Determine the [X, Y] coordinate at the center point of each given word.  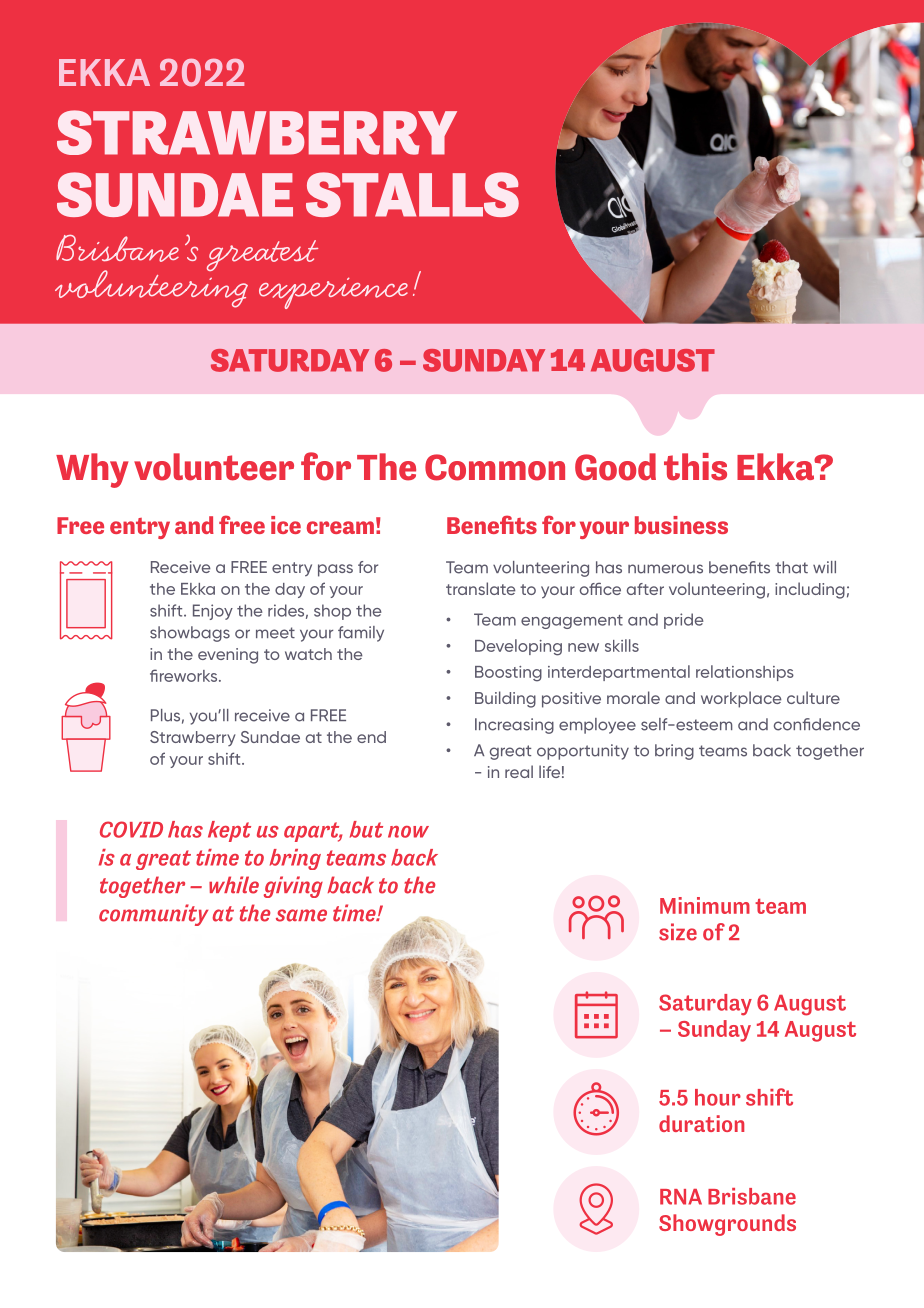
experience [333, 293]
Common [495, 467]
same [301, 915]
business [681, 525]
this [695, 467]
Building [505, 699]
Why [92, 470]
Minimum [705, 905]
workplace [741, 699]
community [153, 915]
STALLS [412, 194]
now [408, 832]
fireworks [185, 675]
